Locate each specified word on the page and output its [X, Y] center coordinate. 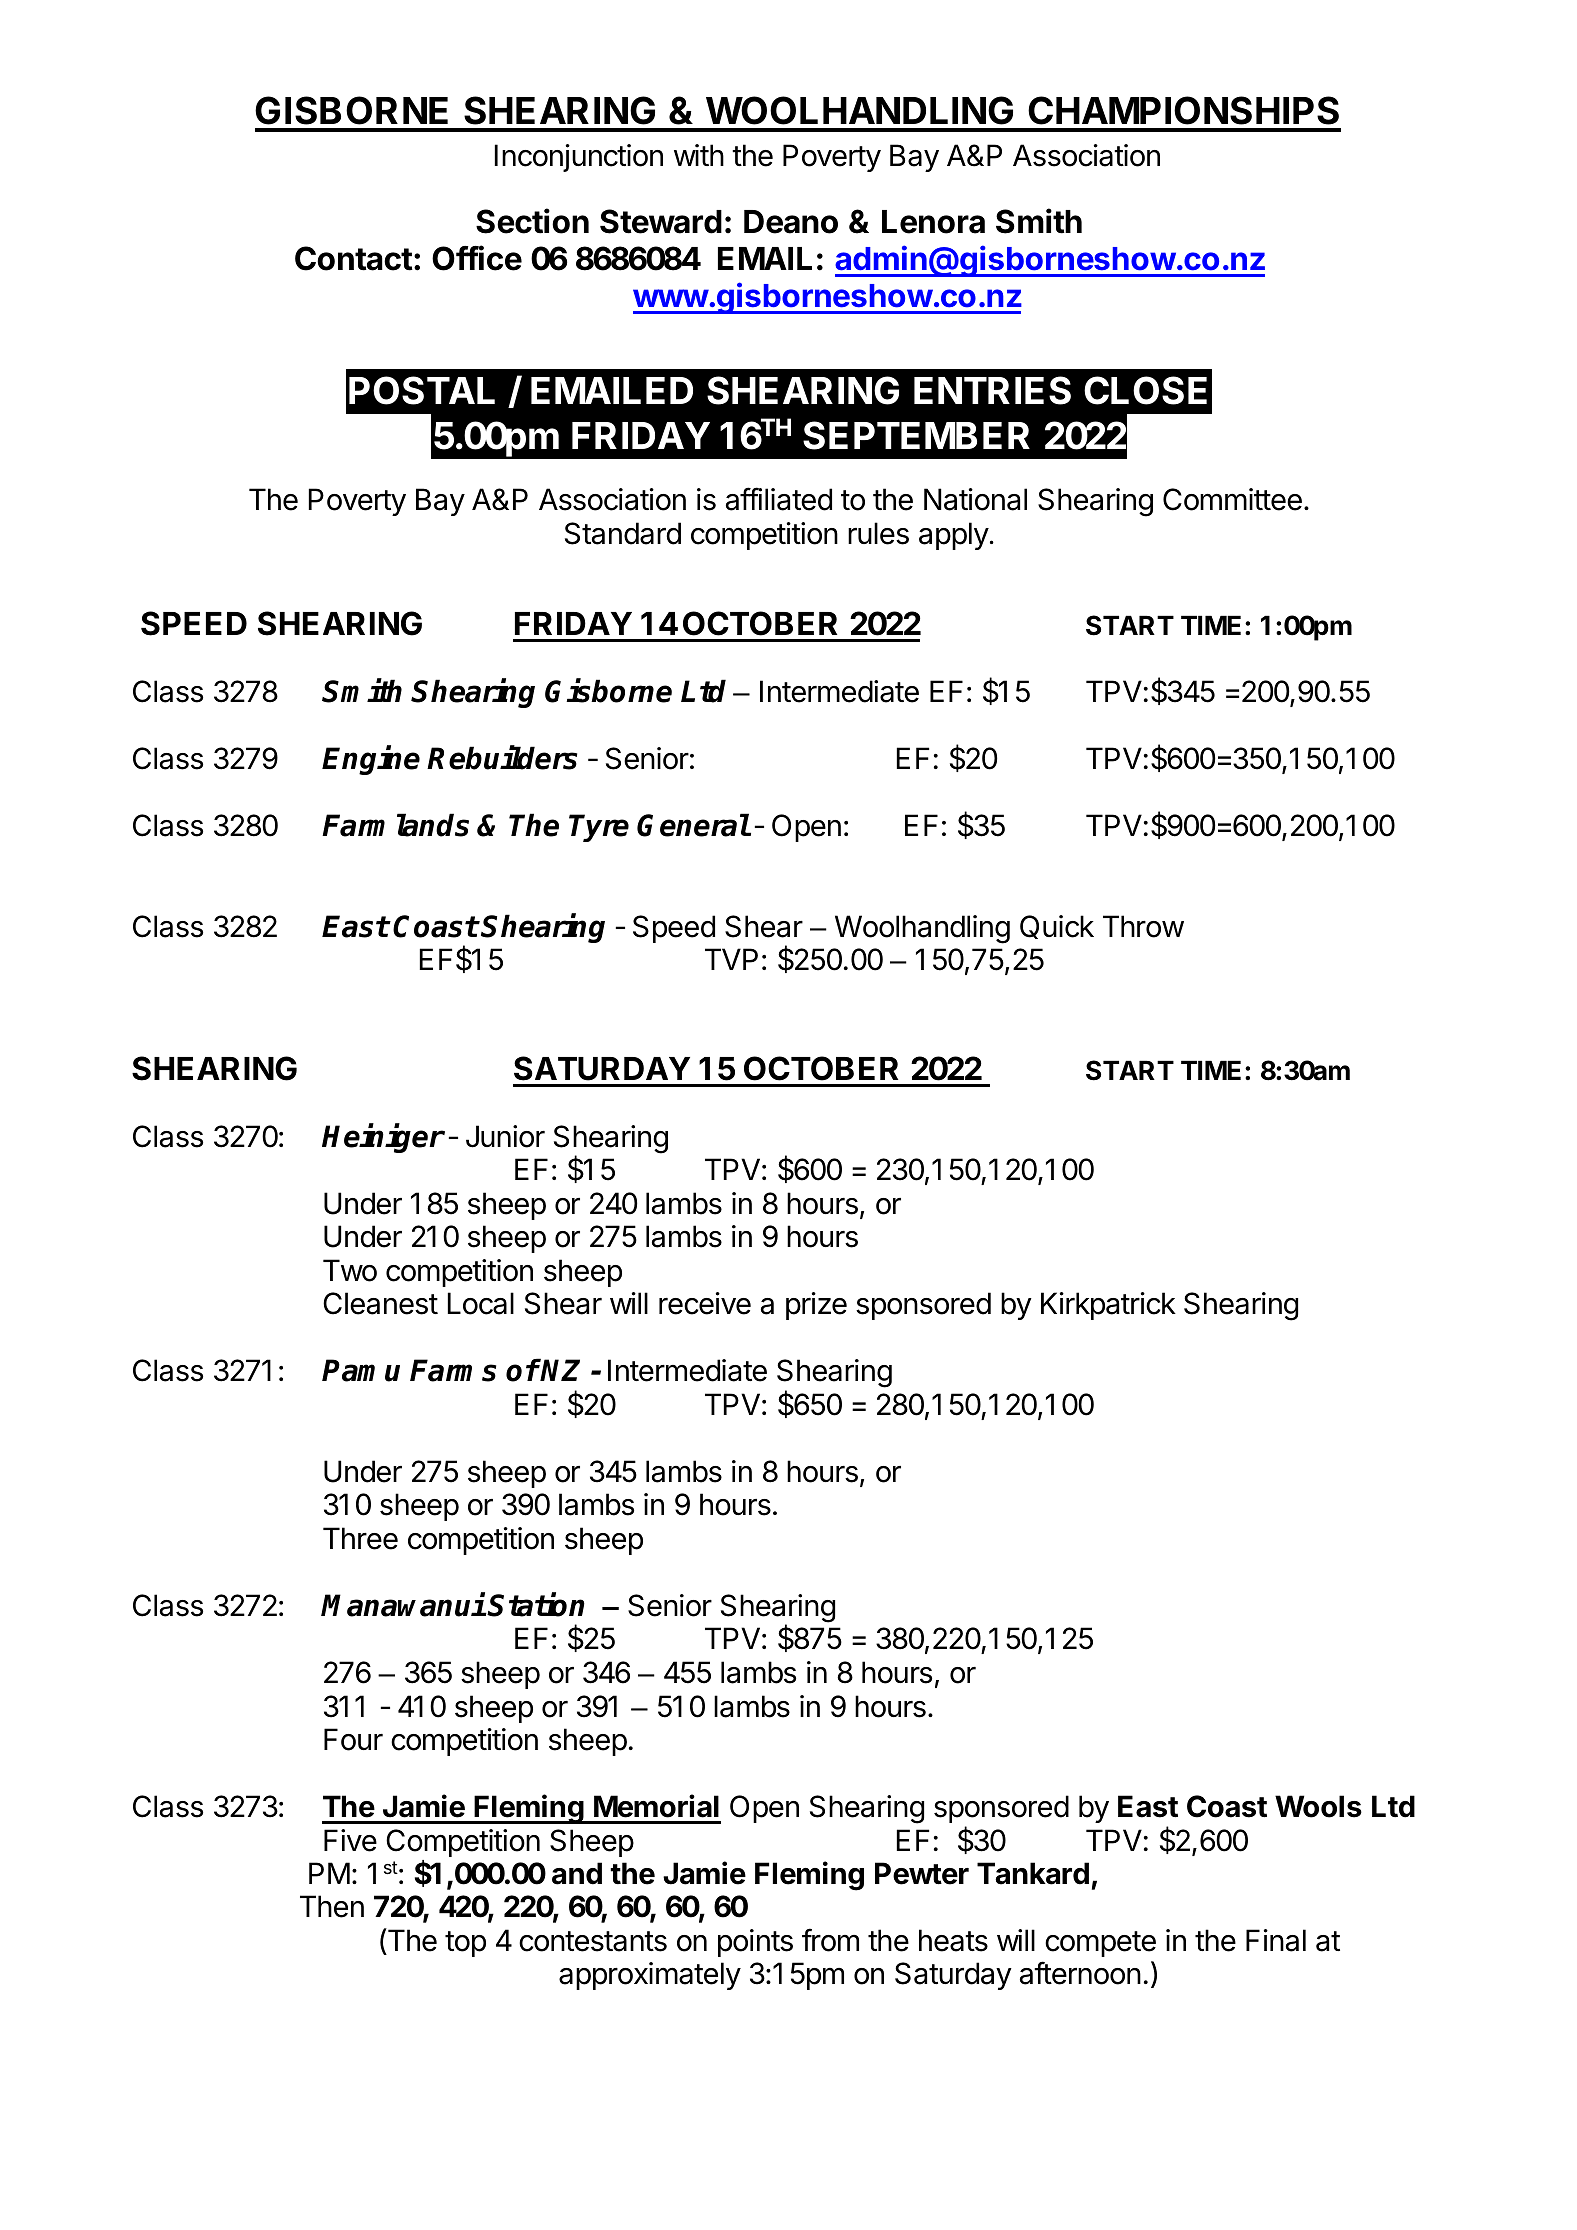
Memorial [656, 1806]
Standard [623, 533]
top [465, 1944]
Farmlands [395, 825]
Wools [1318, 1806]
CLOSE [1145, 390]
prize [816, 1306]
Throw [1143, 926]
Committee [1232, 499]
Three [360, 1538]
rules [878, 533]
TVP [731, 959]
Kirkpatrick [1108, 1306]
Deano [791, 222]
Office [477, 258]
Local [481, 1303]
